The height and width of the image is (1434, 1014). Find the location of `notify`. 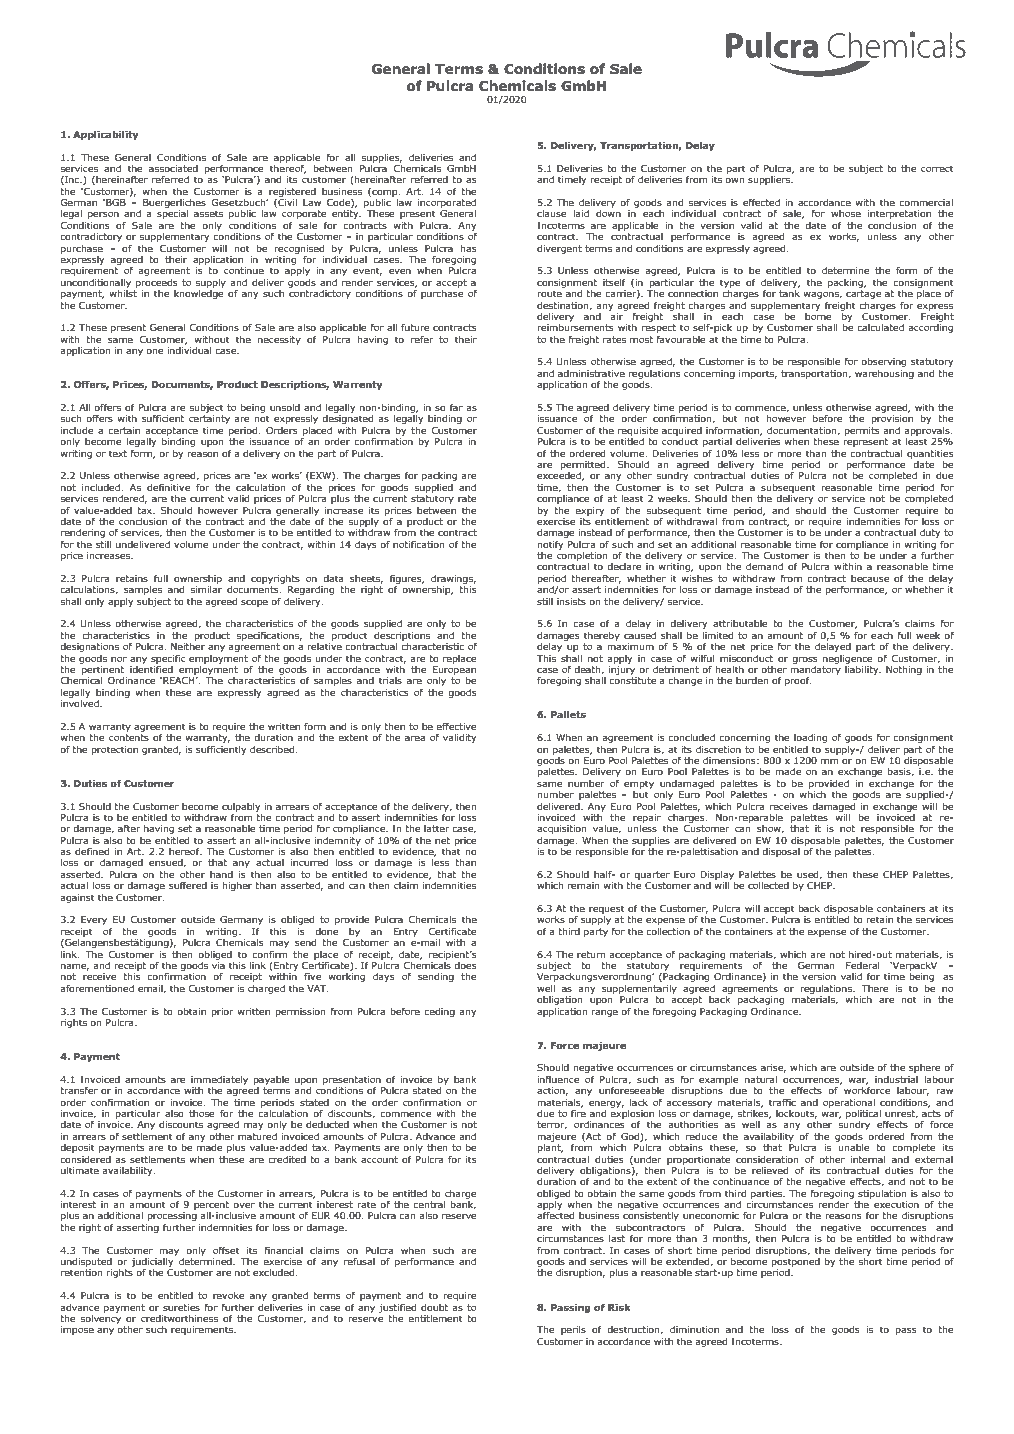

notify is located at coordinates (550, 545).
